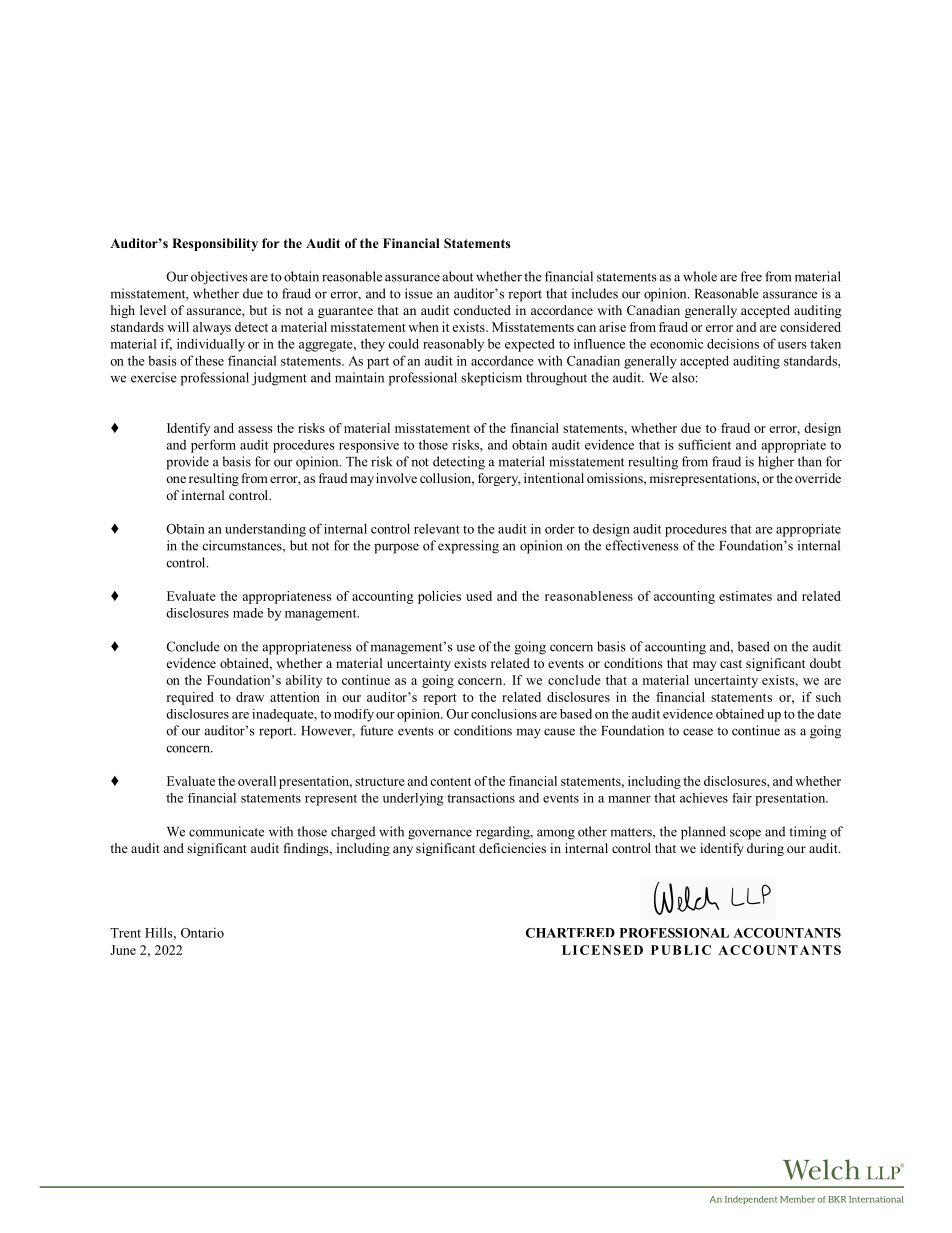  Describe the element at coordinates (499, 479) in the image. I see `forgery` at that location.
